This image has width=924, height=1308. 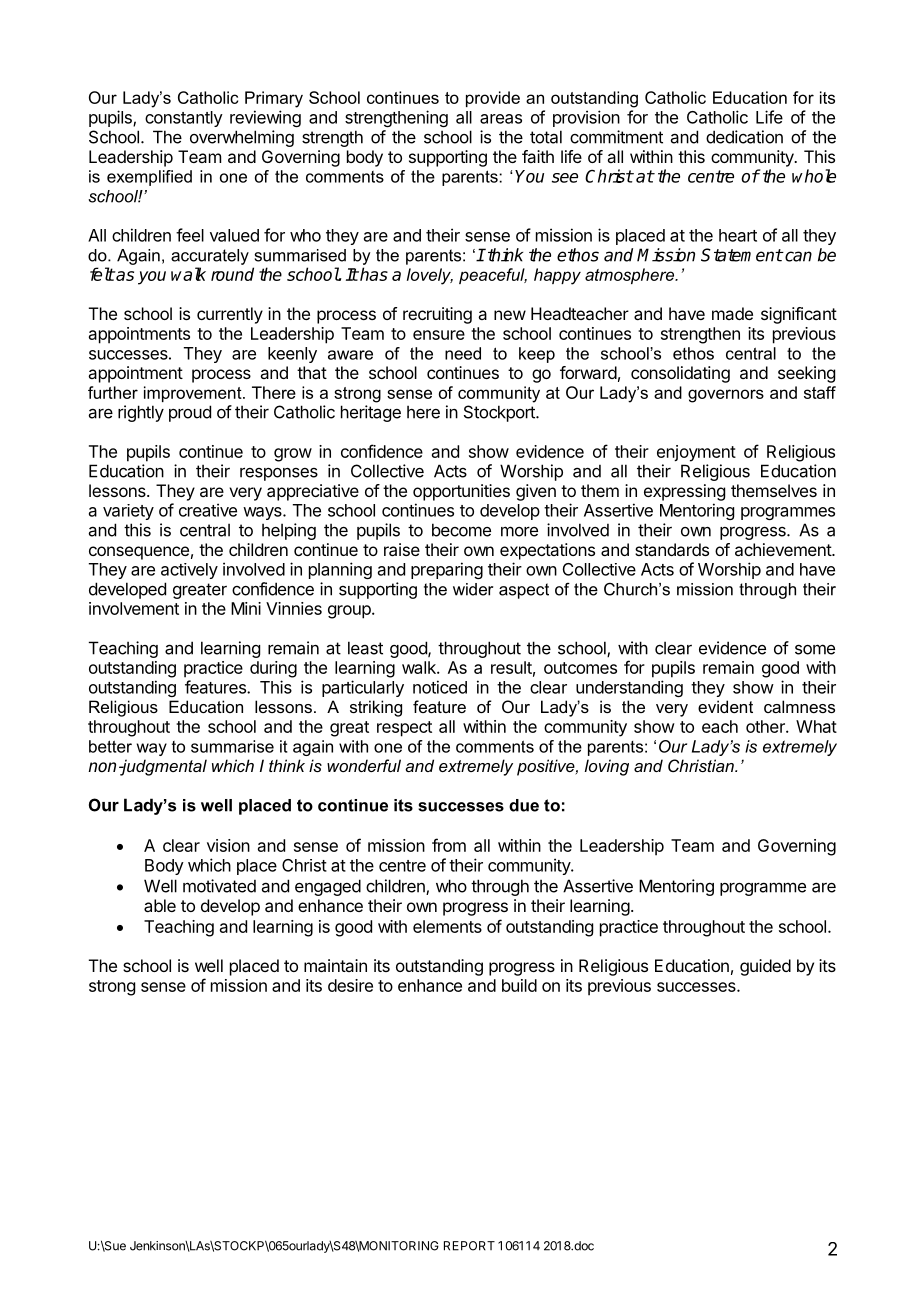 What do you see at coordinates (501, 119) in the image?
I see `areas` at bounding box center [501, 119].
